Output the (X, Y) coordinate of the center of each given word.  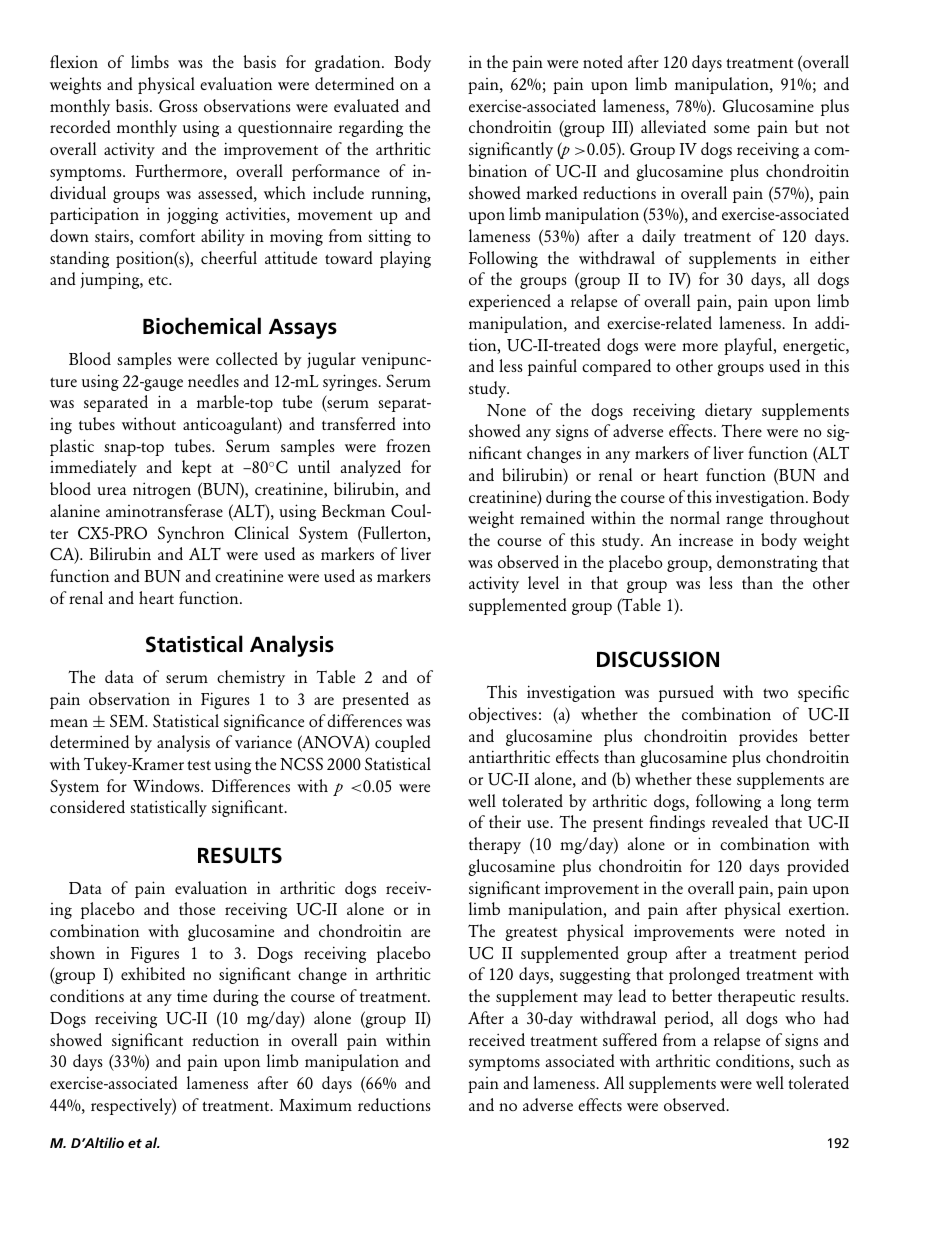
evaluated (366, 105)
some (732, 129)
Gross (178, 106)
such (815, 1060)
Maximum (315, 1104)
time (192, 996)
